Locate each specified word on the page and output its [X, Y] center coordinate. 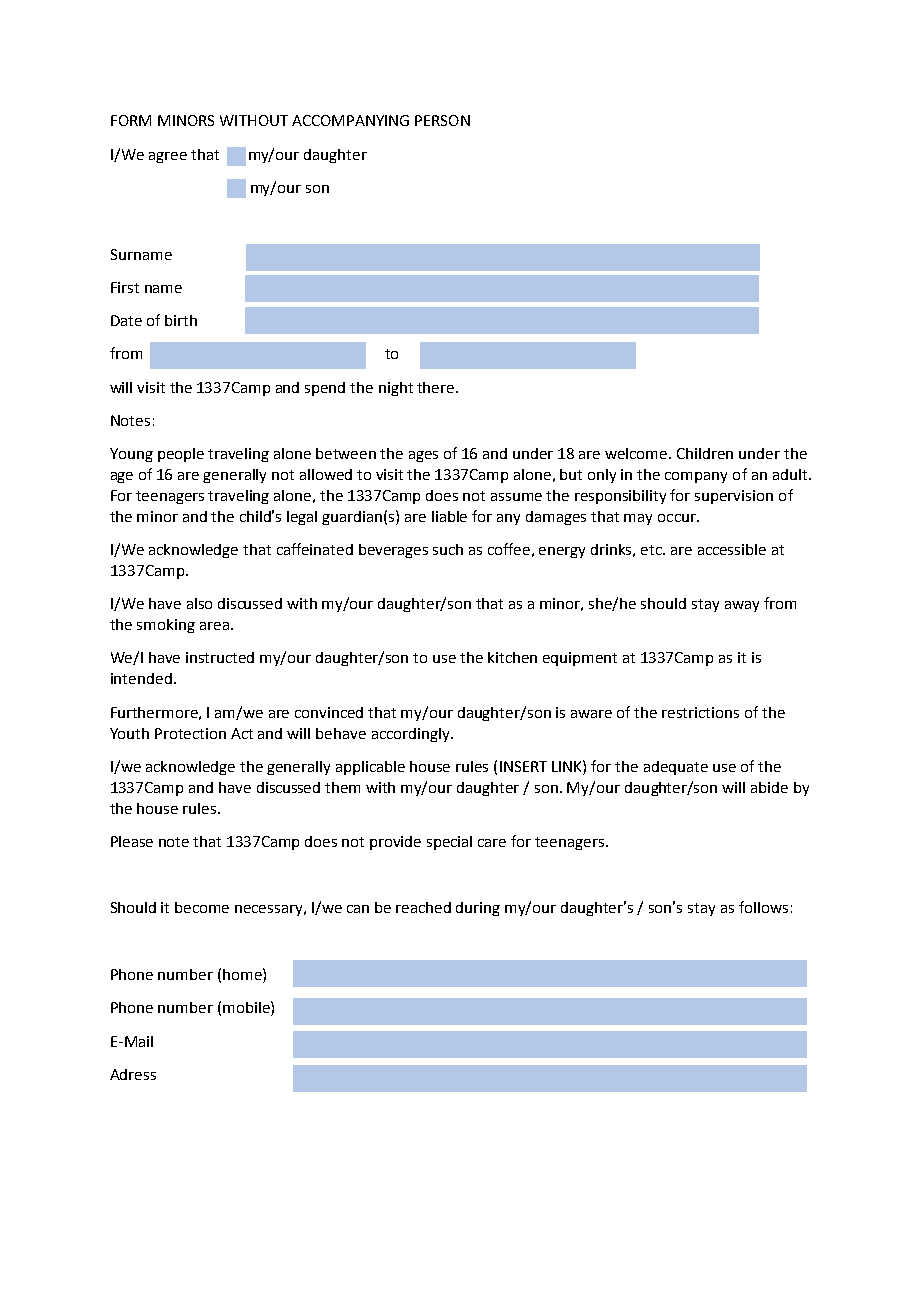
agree [168, 157]
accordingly [412, 735]
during [478, 909]
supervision [734, 497]
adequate [676, 768]
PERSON [442, 120]
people [181, 455]
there [437, 387]
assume [516, 497]
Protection [190, 733]
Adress [133, 1074]
